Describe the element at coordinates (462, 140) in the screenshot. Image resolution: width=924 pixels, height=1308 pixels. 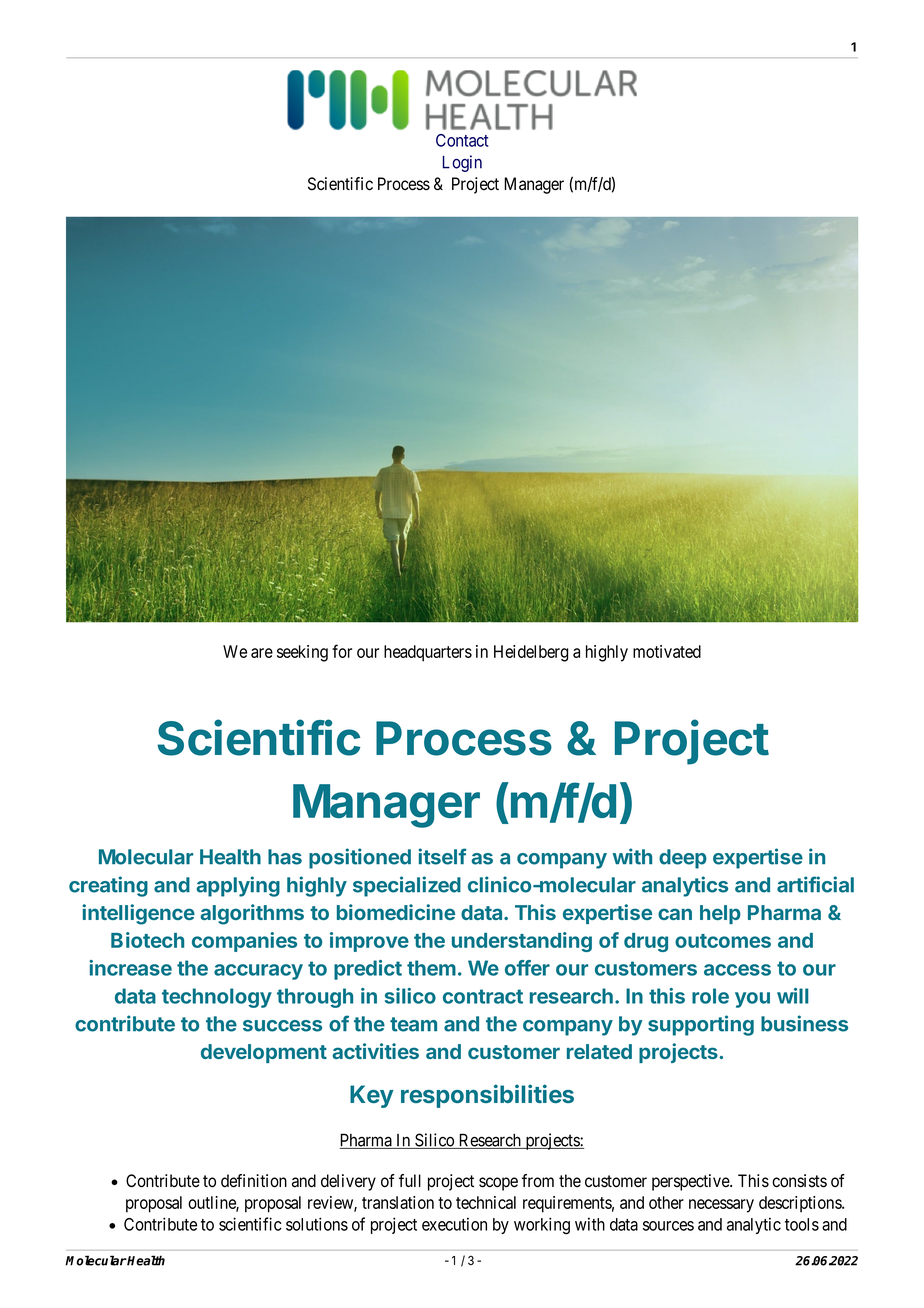
I see `Contact` at that location.
